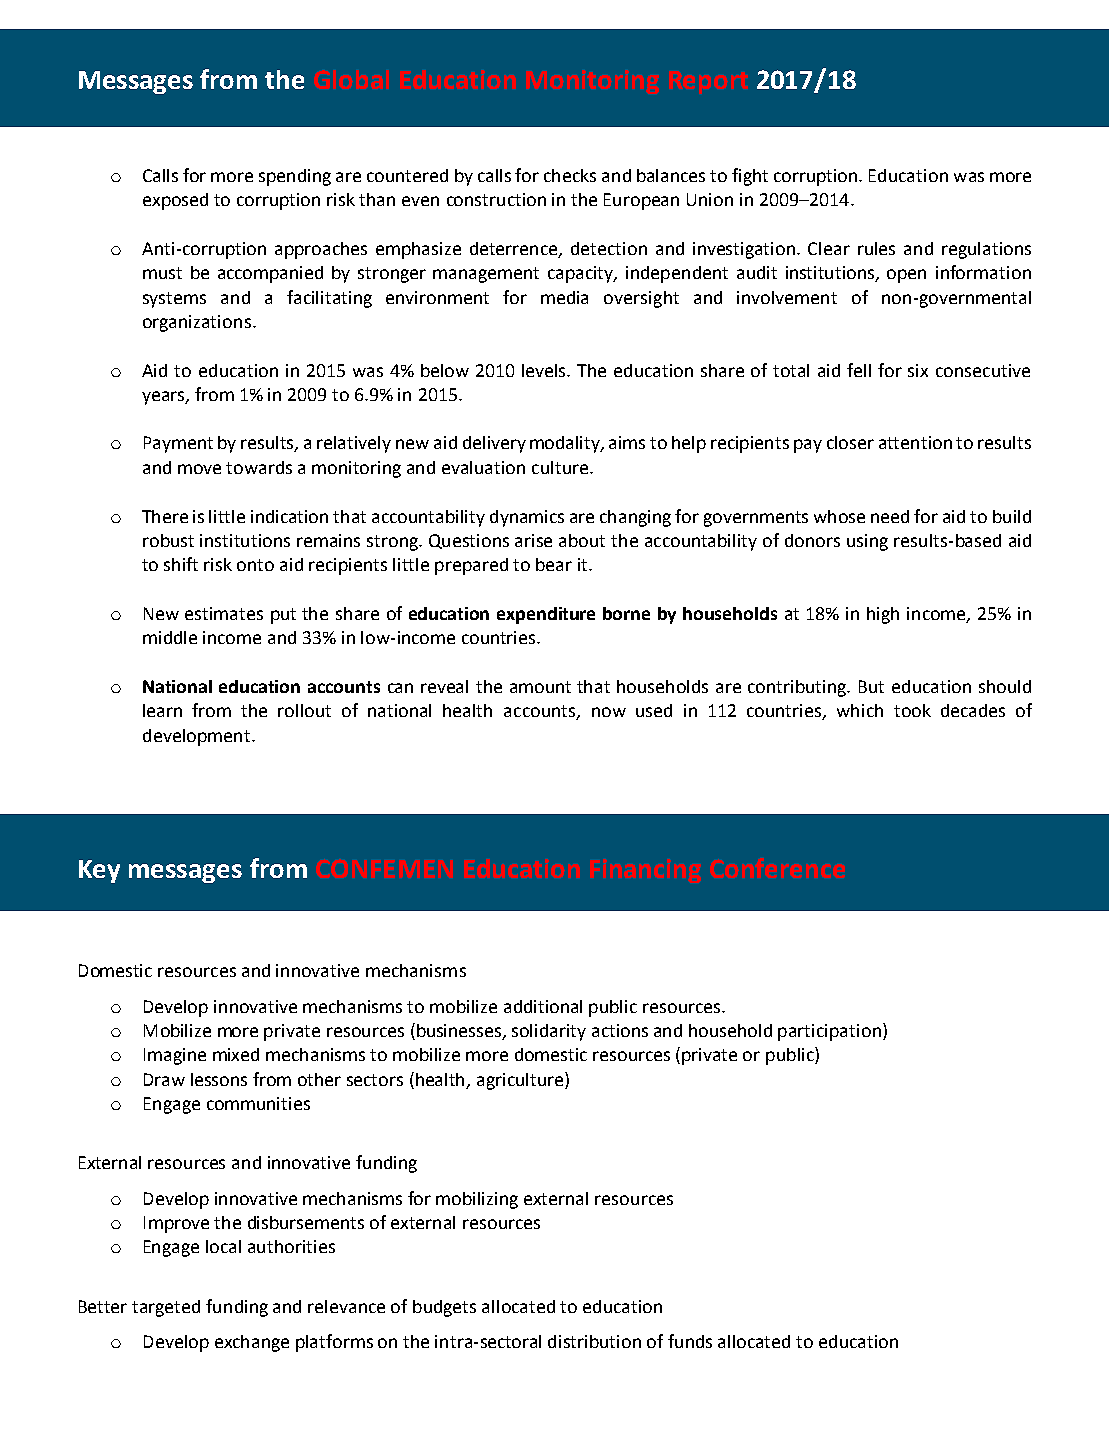  I want to click on distribution, so click(594, 1341).
